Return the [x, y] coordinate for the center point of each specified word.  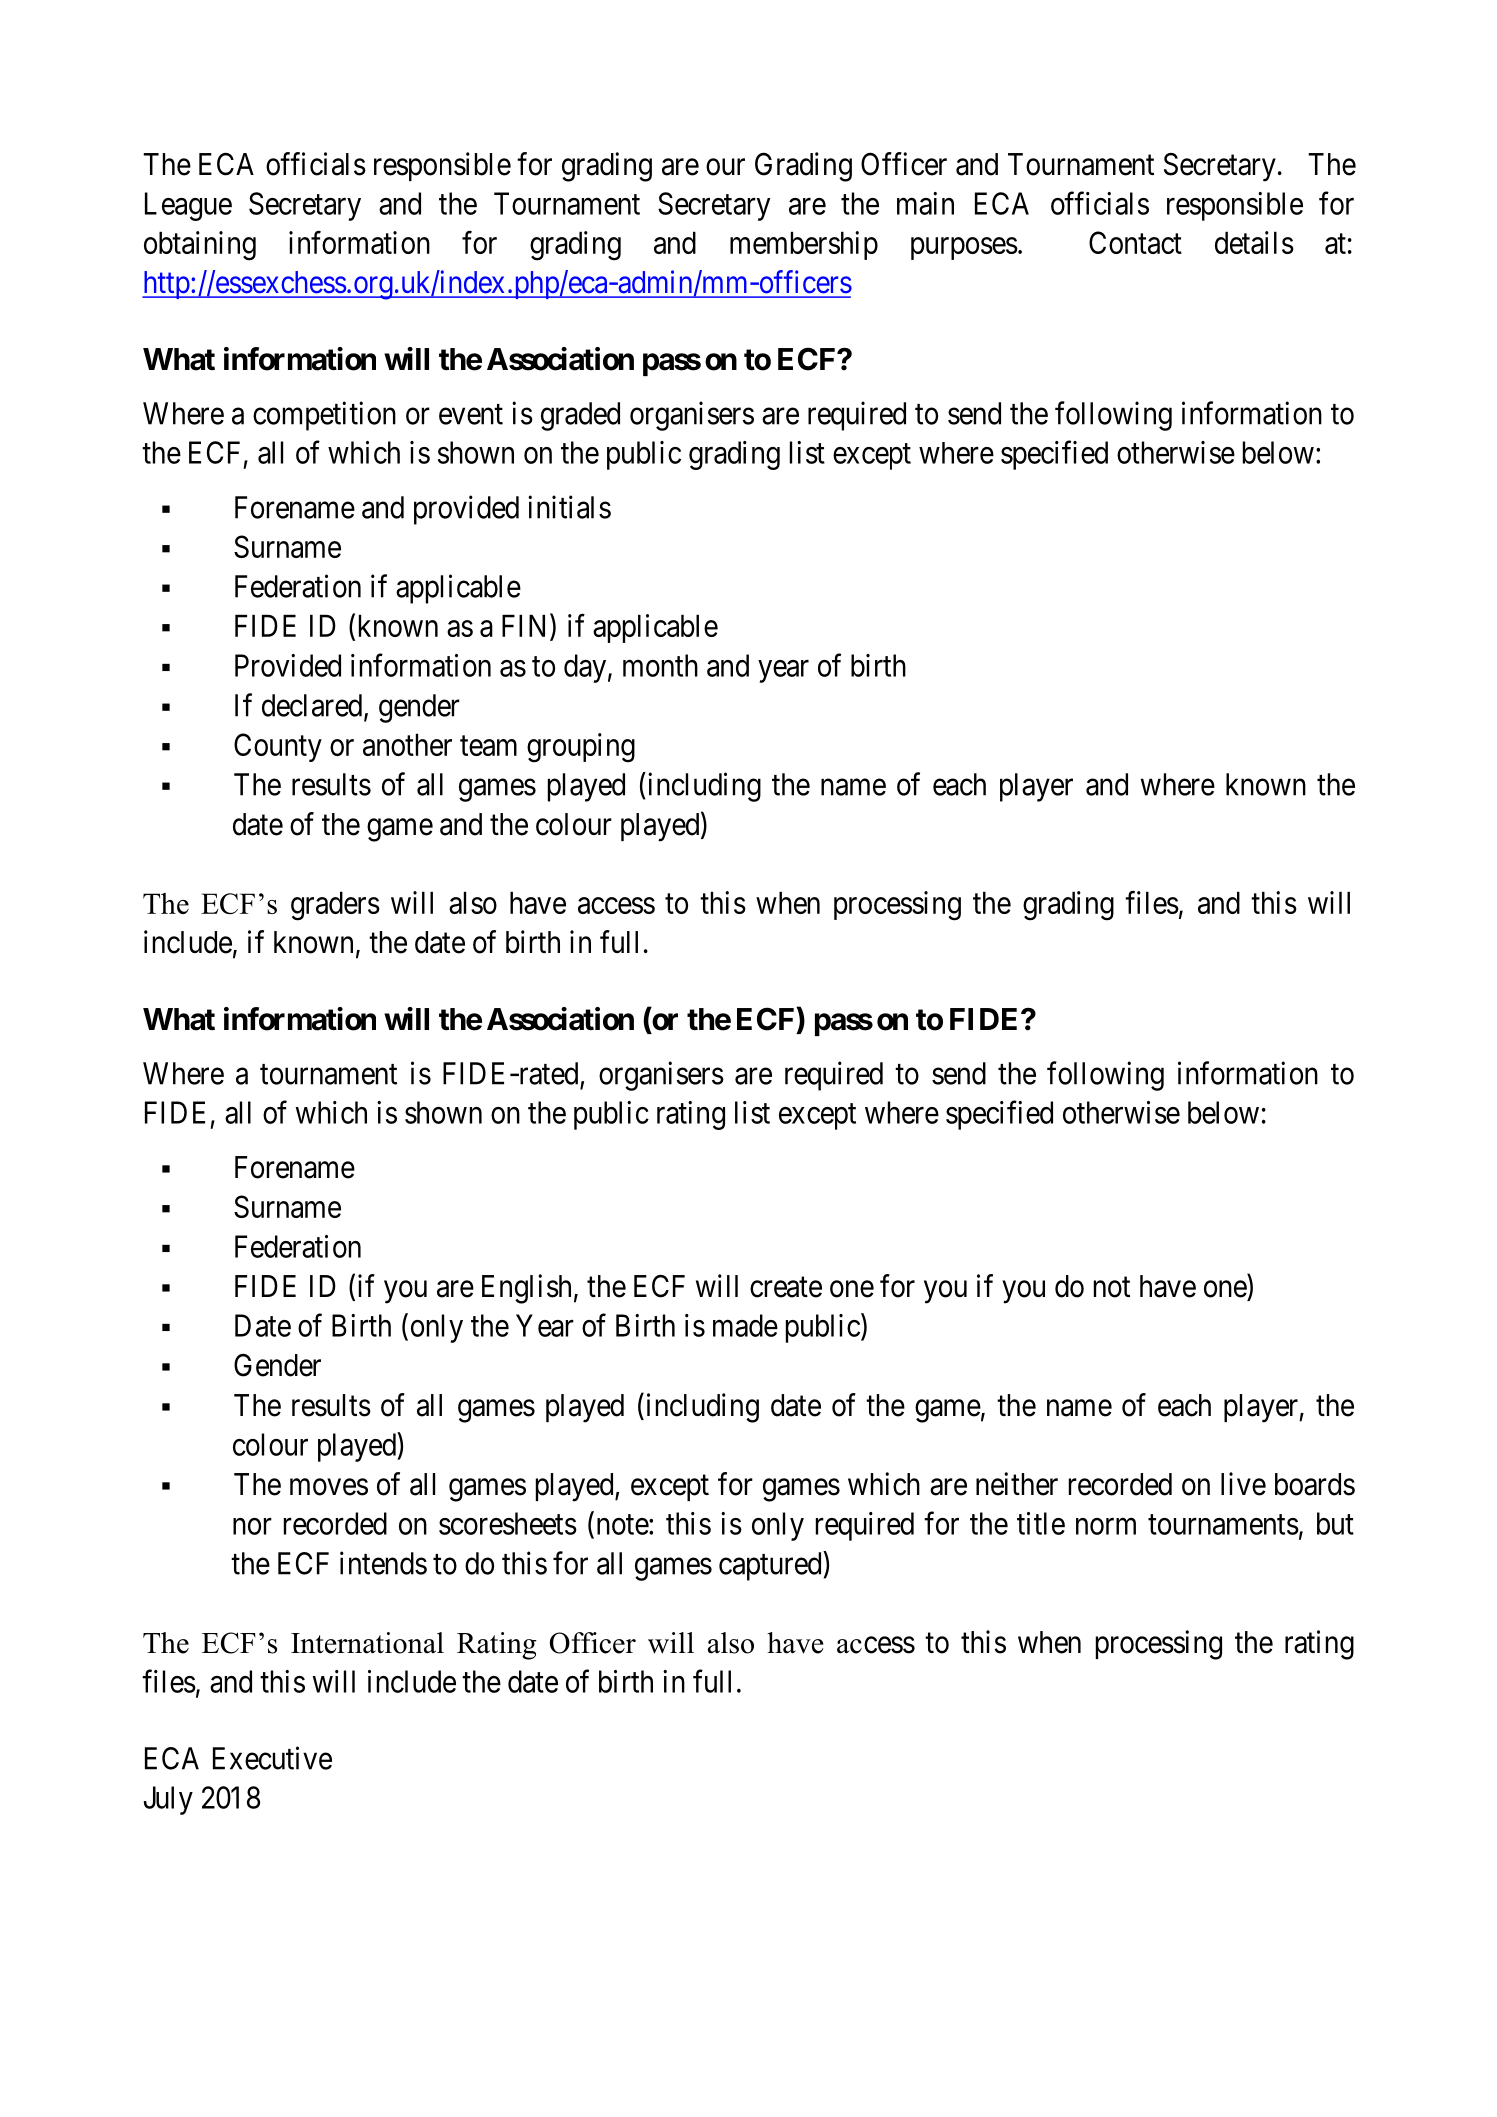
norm [1106, 1526]
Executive [272, 1758]
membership [804, 245]
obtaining [200, 246]
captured [771, 1566]
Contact [1135, 242]
